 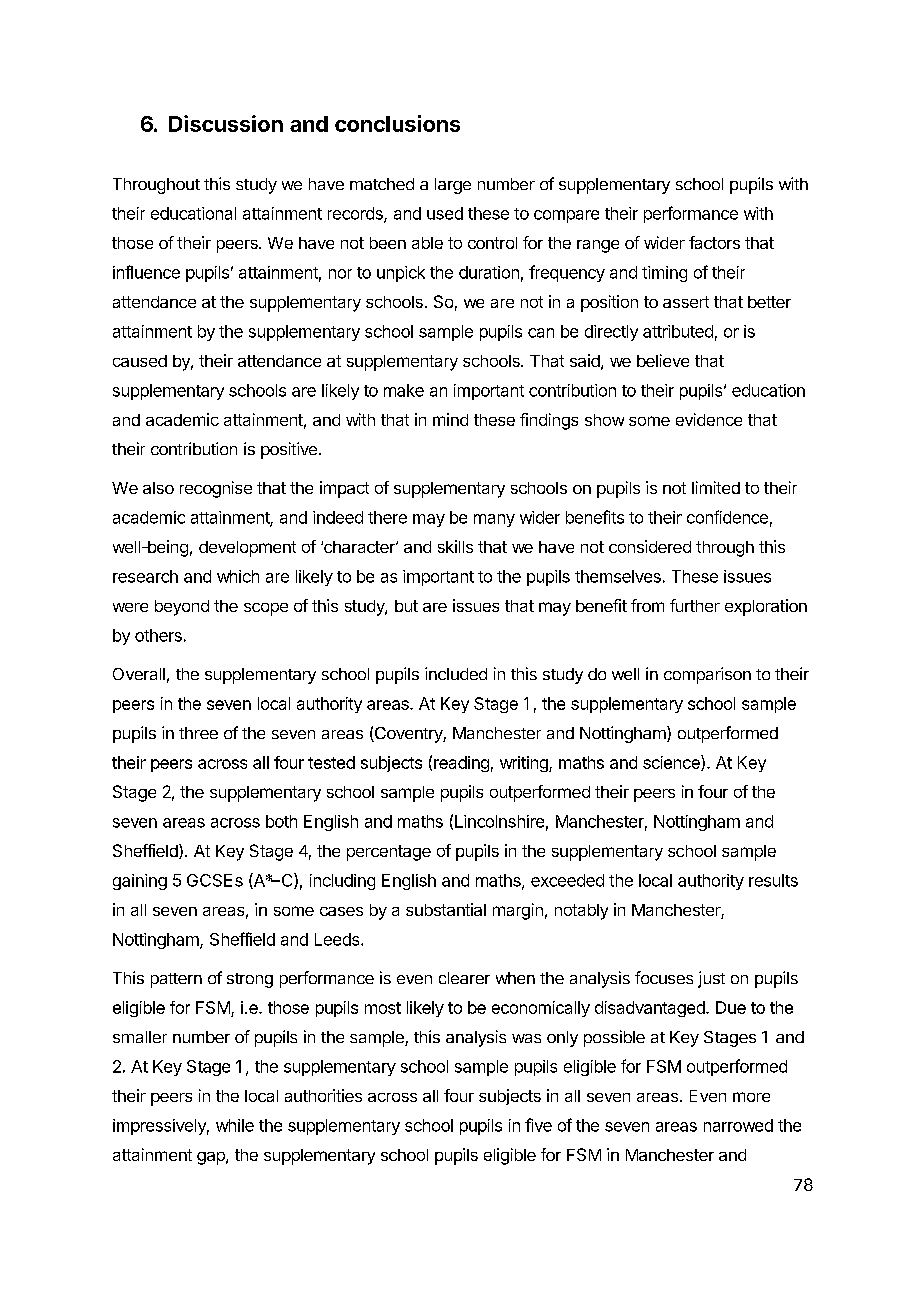 I want to click on gaining, so click(x=140, y=882).
